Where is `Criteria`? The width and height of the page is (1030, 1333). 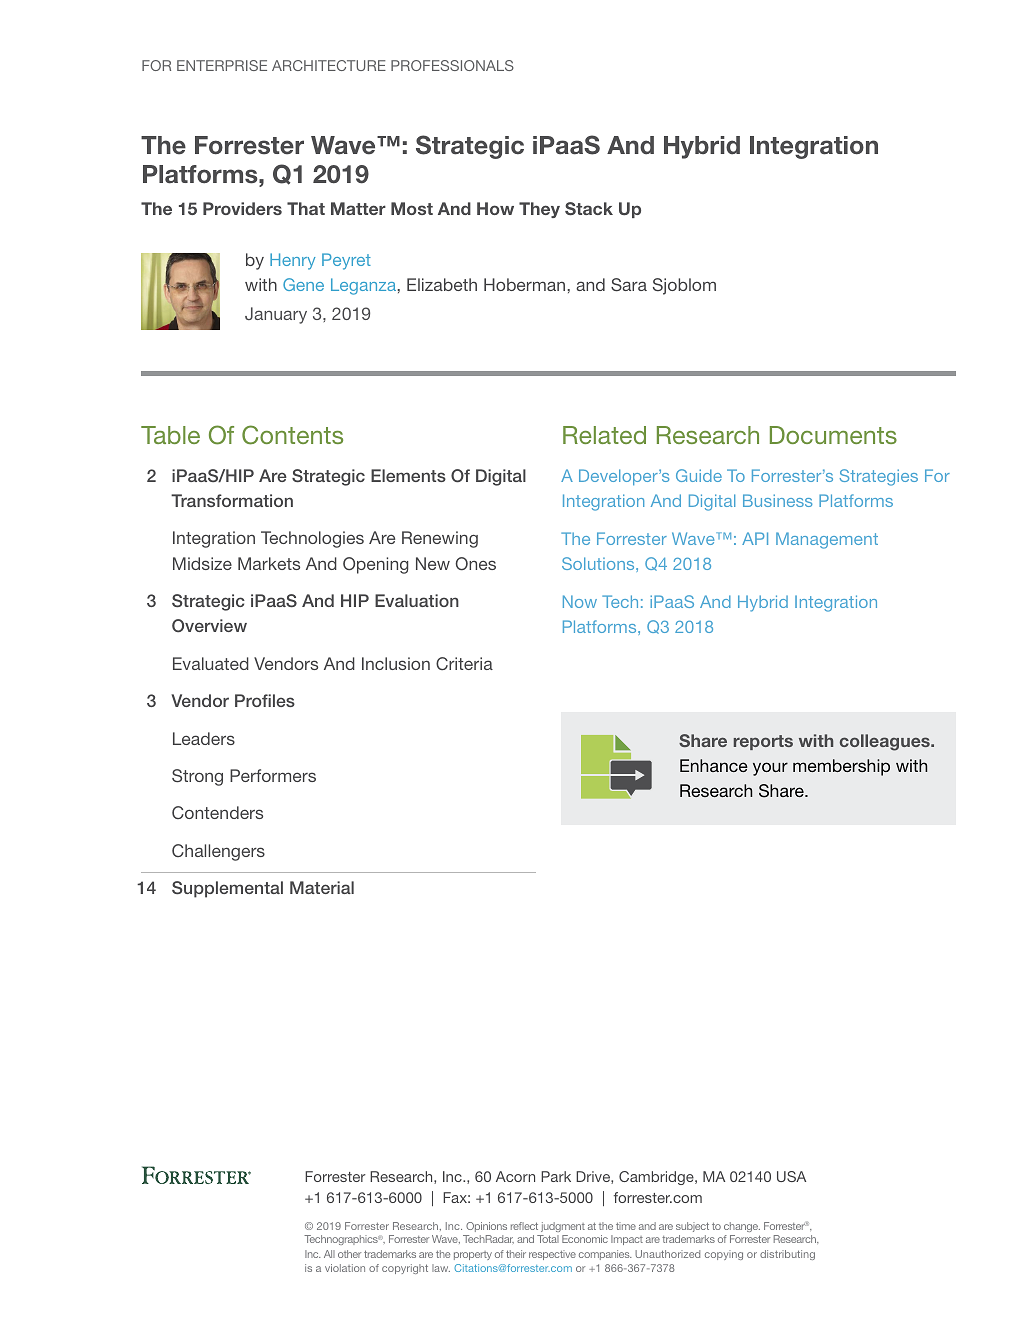
Criteria is located at coordinates (464, 663).
